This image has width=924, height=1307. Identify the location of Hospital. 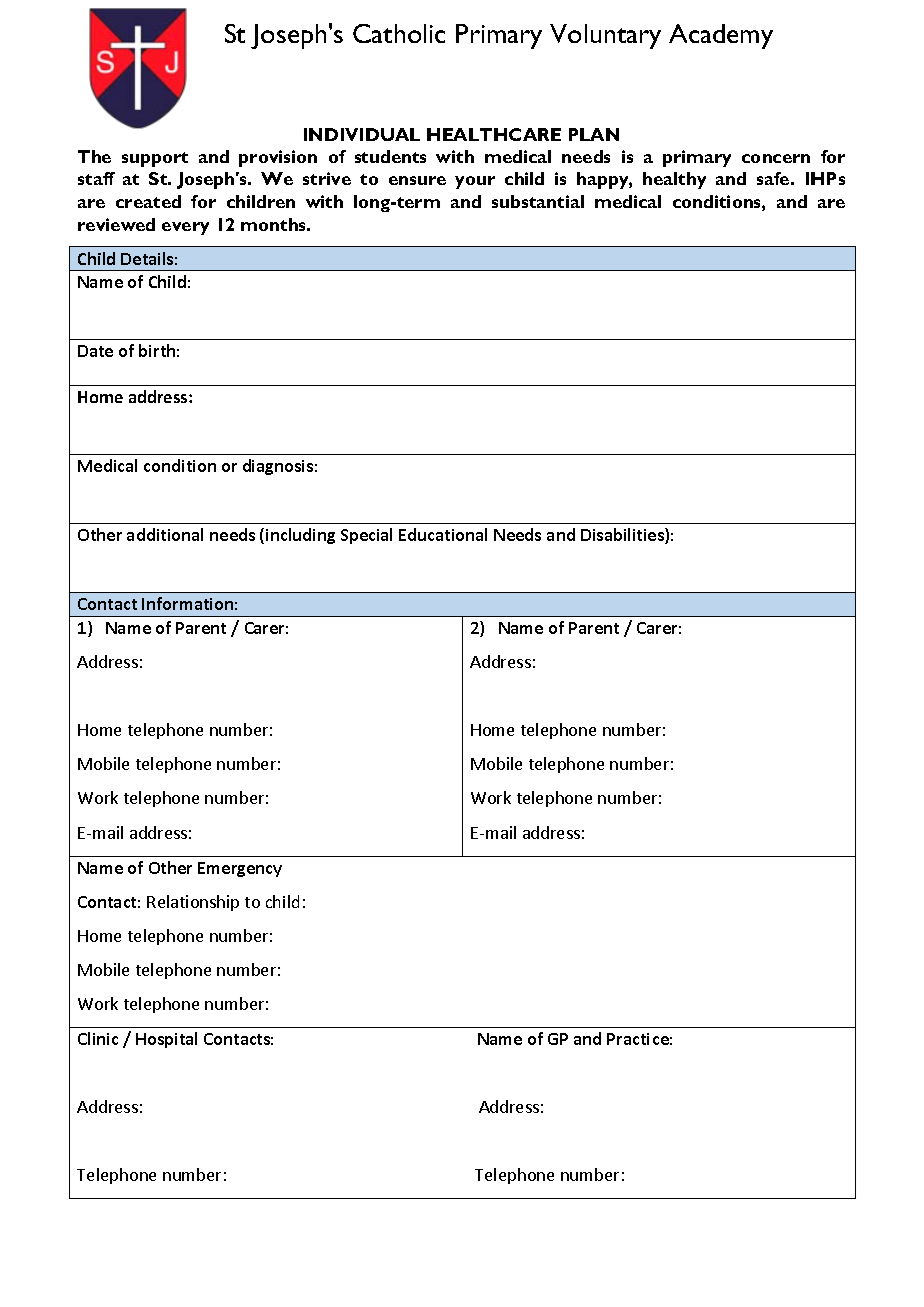
(166, 1040).
